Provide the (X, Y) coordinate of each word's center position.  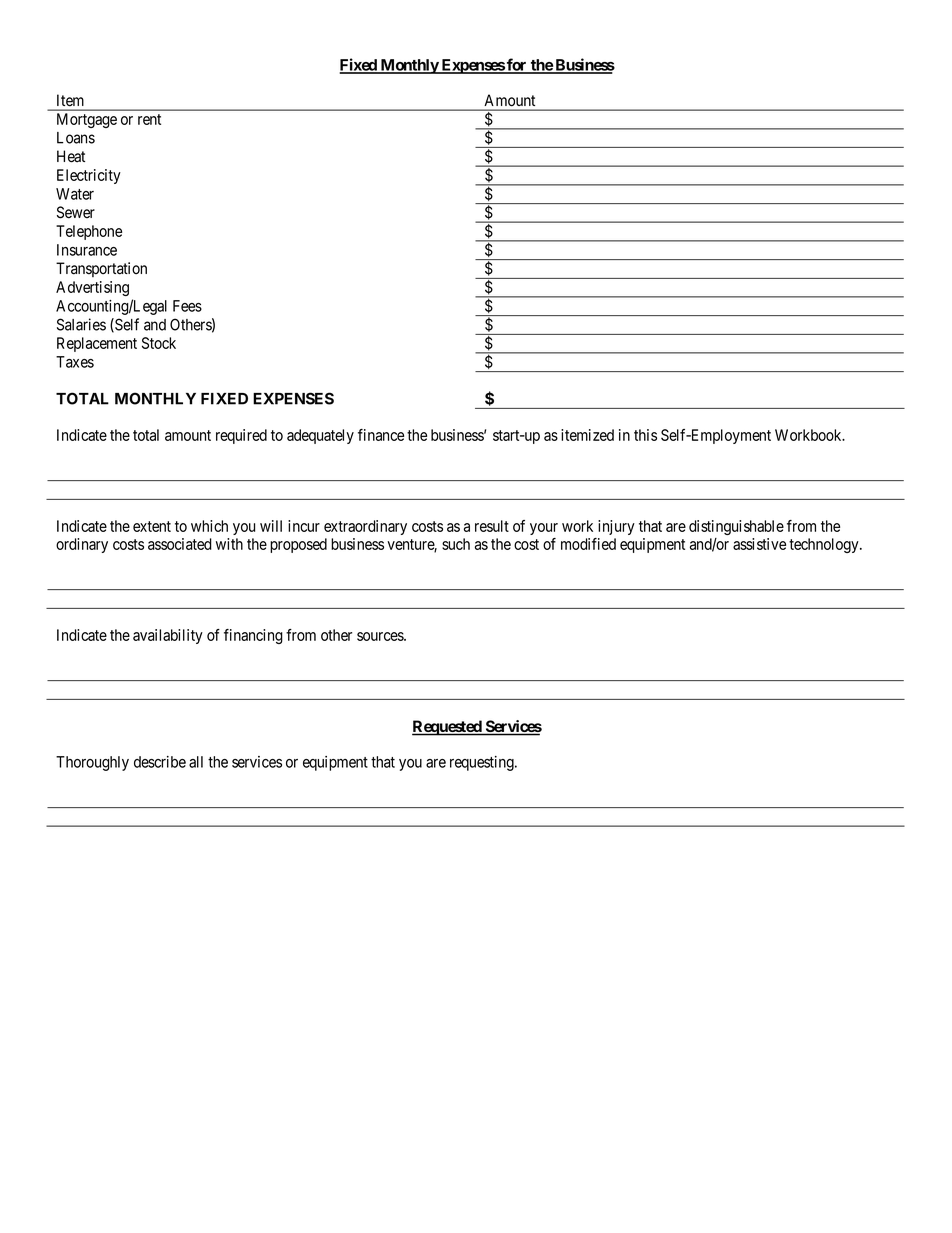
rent (149, 119)
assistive (759, 544)
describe (160, 762)
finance (381, 435)
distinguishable (736, 527)
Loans (76, 138)
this (645, 435)
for (517, 65)
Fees (187, 306)
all (196, 762)
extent (152, 526)
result (492, 526)
